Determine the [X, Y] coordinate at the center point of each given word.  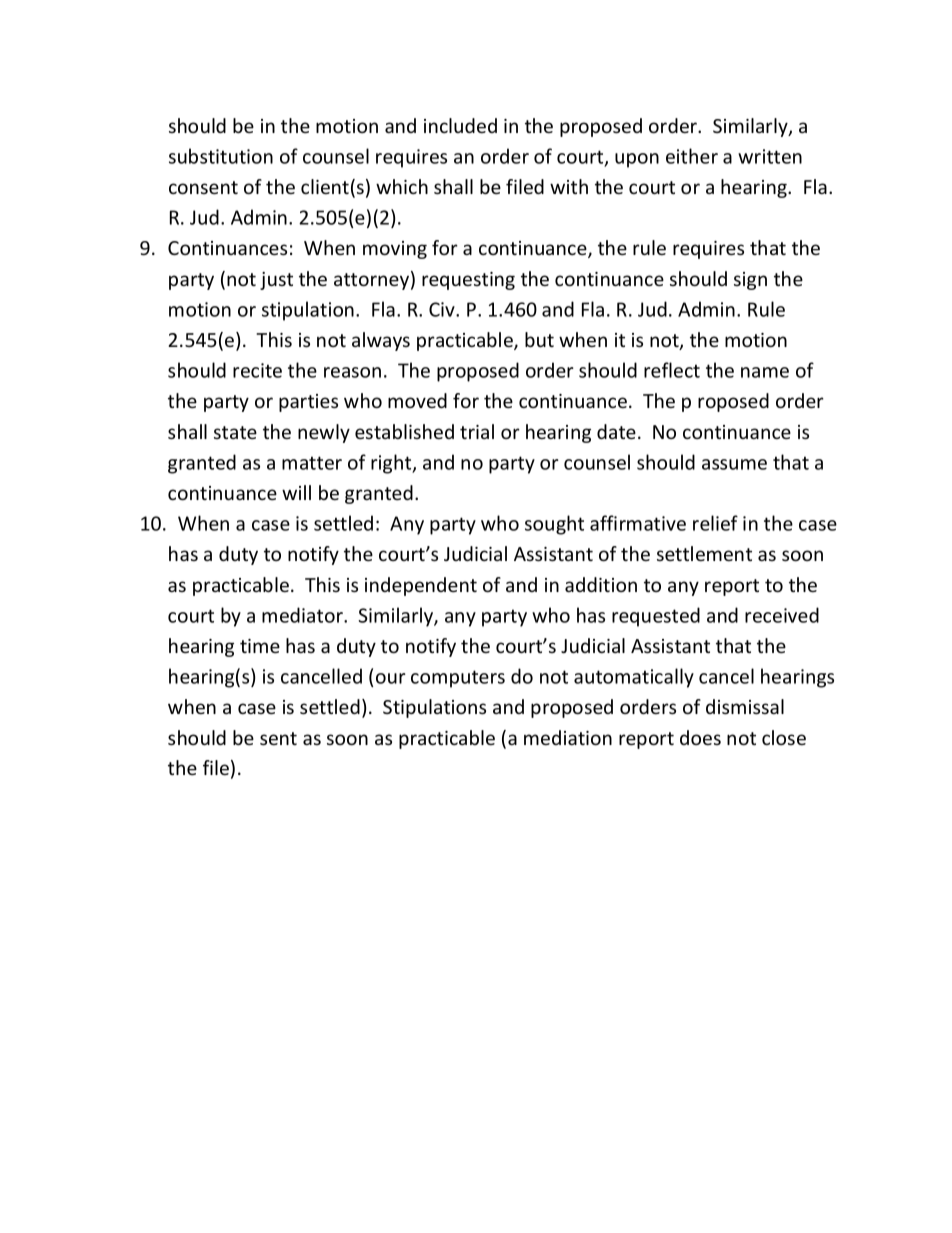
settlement [704, 553]
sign [750, 281]
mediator [303, 615]
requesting [468, 281]
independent [421, 586]
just [276, 281]
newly [324, 433]
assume [734, 464]
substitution [221, 156]
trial [477, 431]
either [692, 156]
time [260, 646]
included [460, 125]
